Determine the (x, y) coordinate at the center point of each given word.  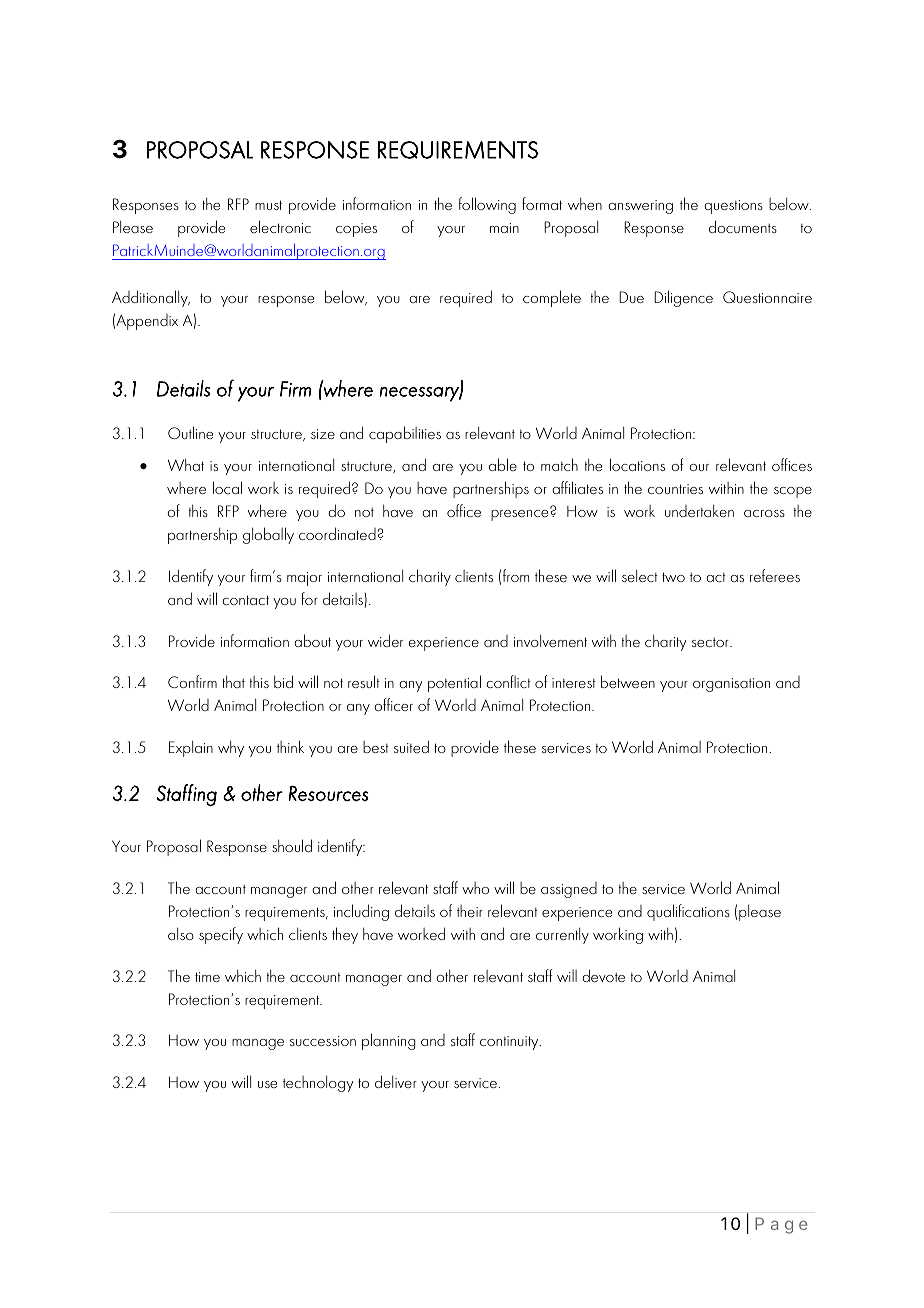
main (504, 228)
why (231, 748)
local (227, 487)
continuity (510, 1043)
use (267, 1084)
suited (411, 746)
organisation (731, 685)
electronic (280, 226)
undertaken (699, 510)
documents (743, 226)
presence (521, 514)
